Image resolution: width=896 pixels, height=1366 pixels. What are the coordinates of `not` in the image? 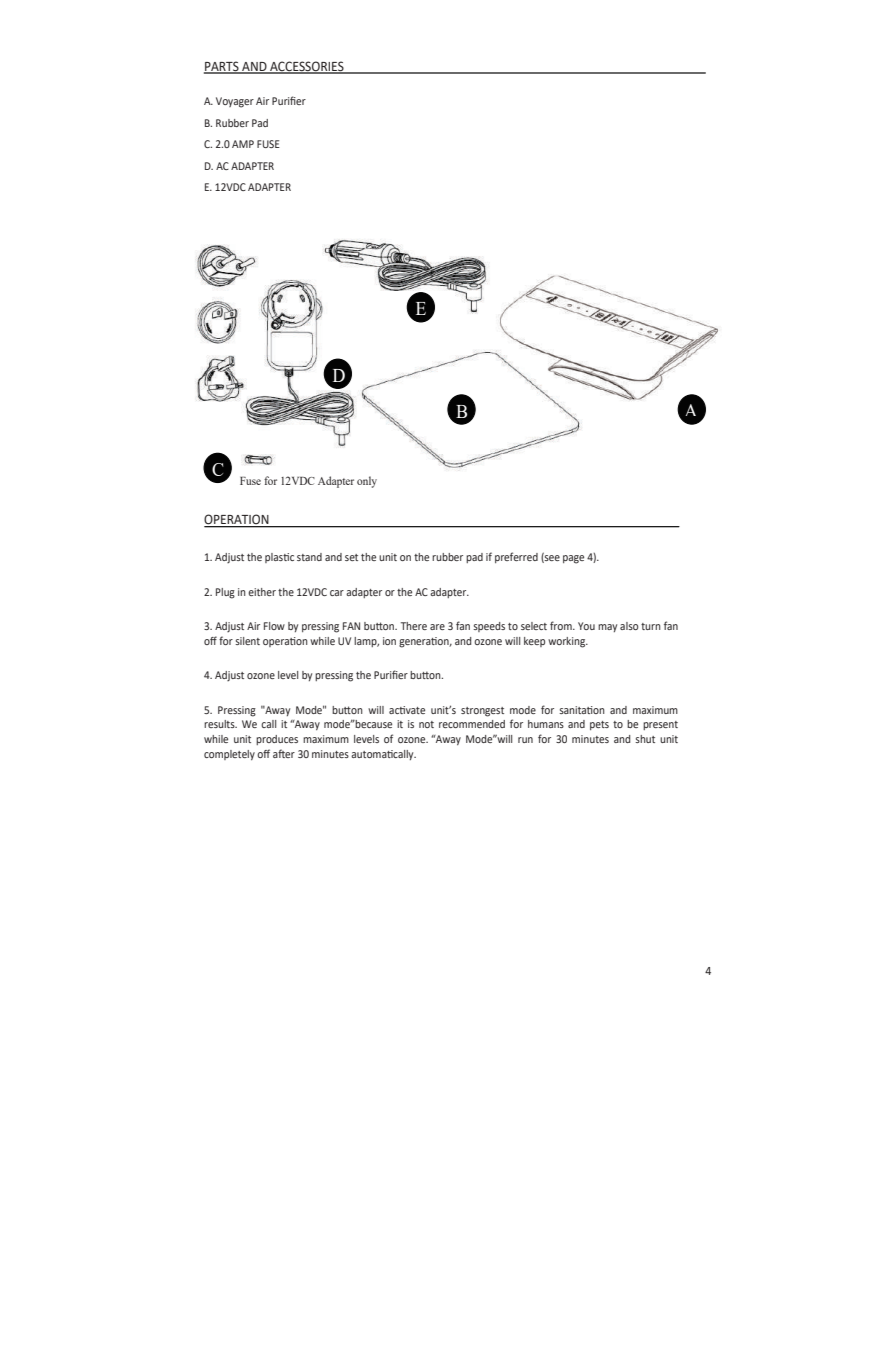 It's located at (426, 724).
